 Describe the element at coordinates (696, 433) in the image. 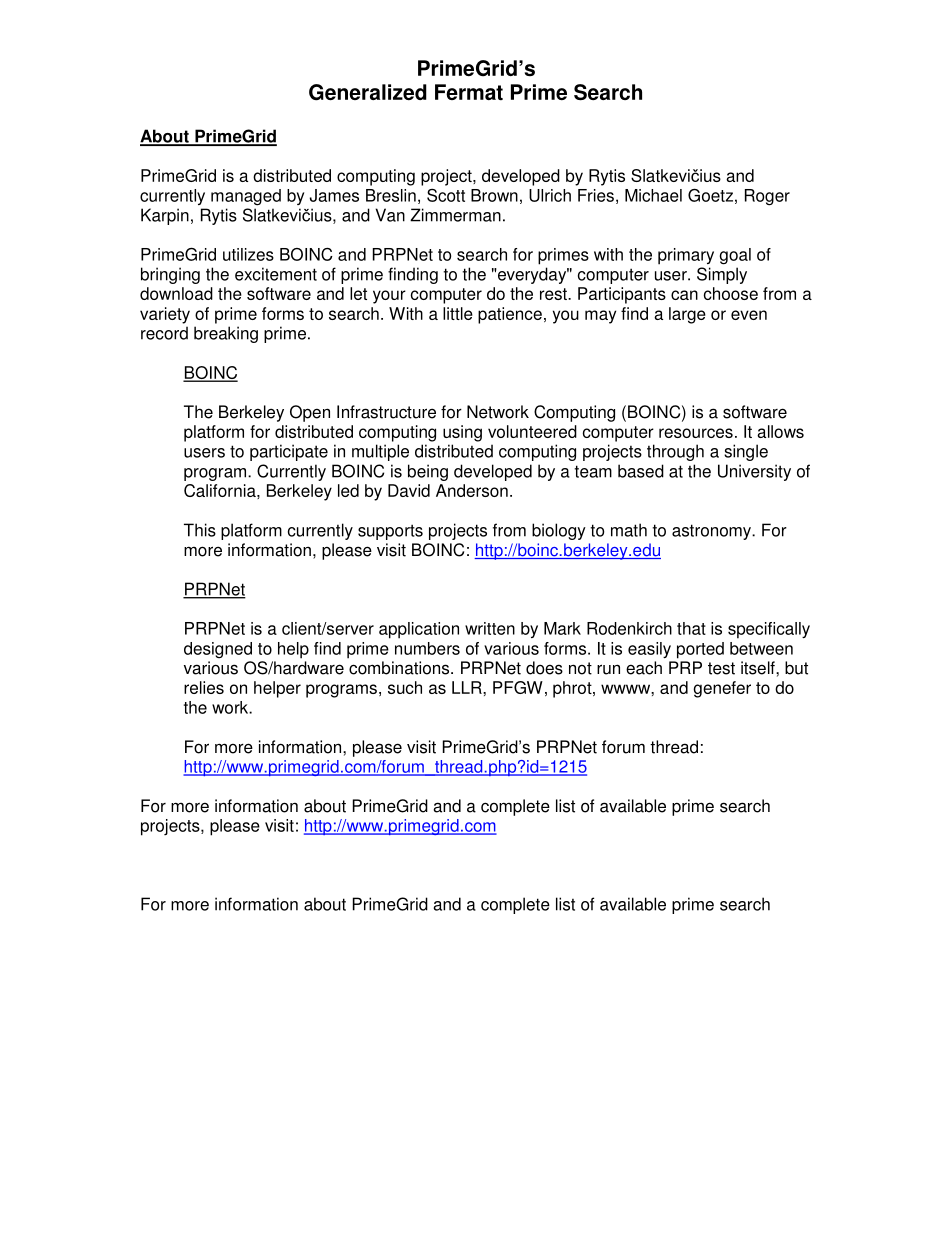

I see `resources` at that location.
